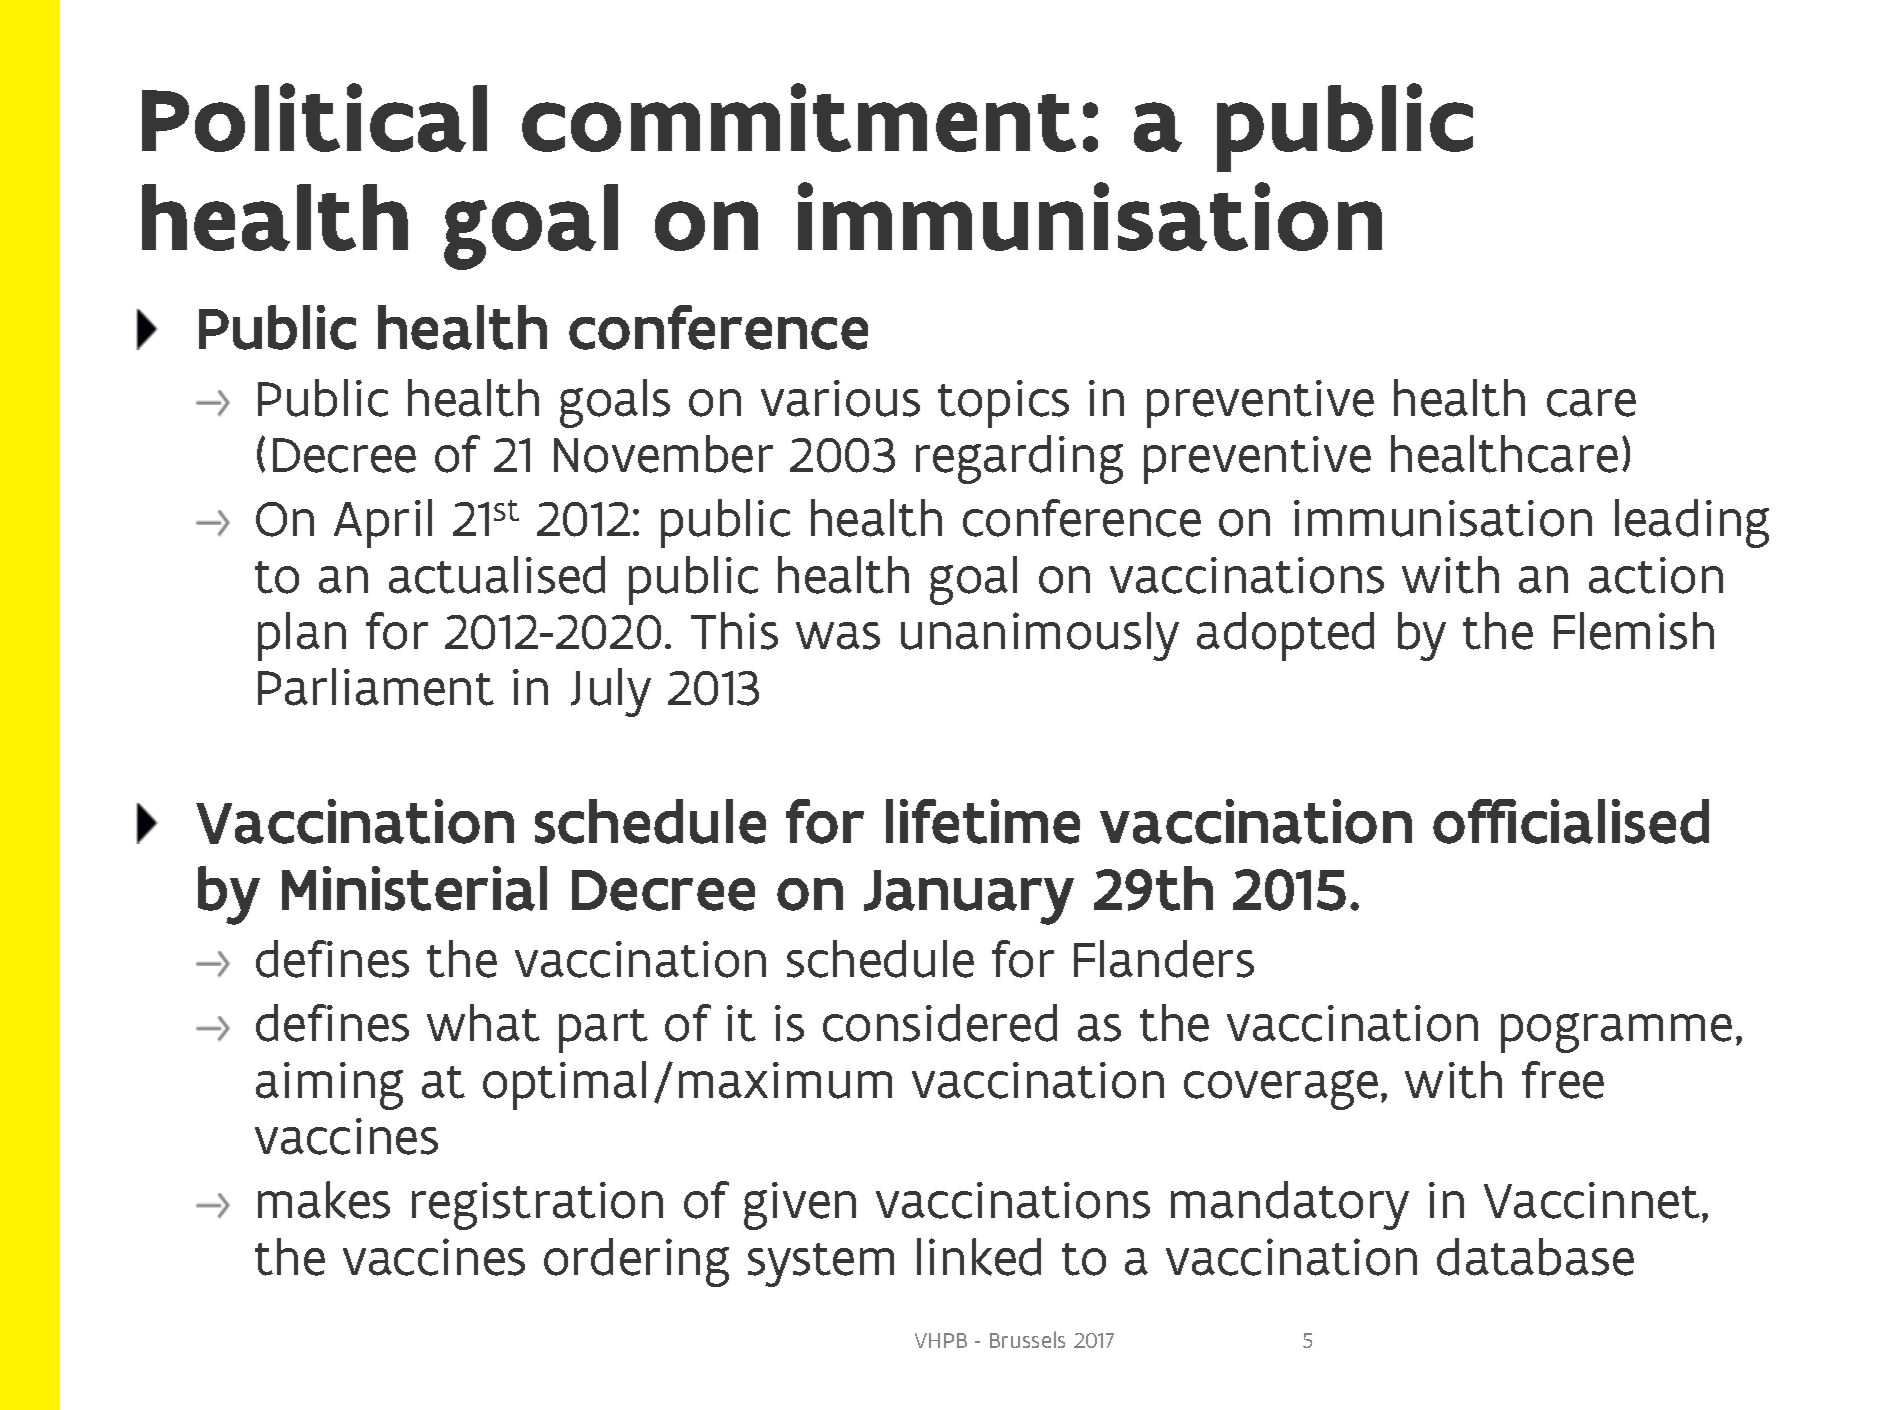 The width and height of the page is (1879, 1410). I want to click on considered, so click(940, 1023).
